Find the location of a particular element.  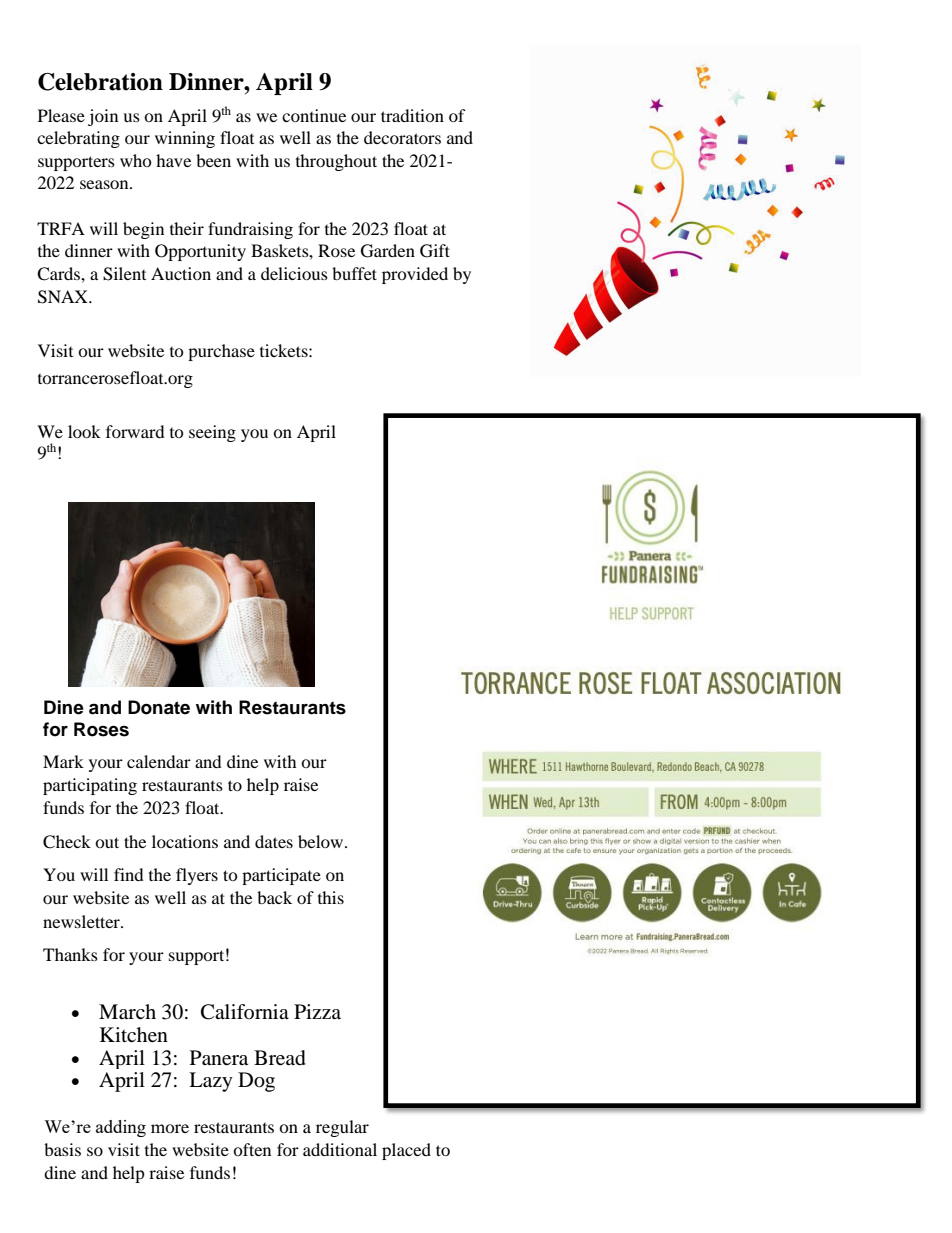

adding is located at coordinates (121, 1128).
